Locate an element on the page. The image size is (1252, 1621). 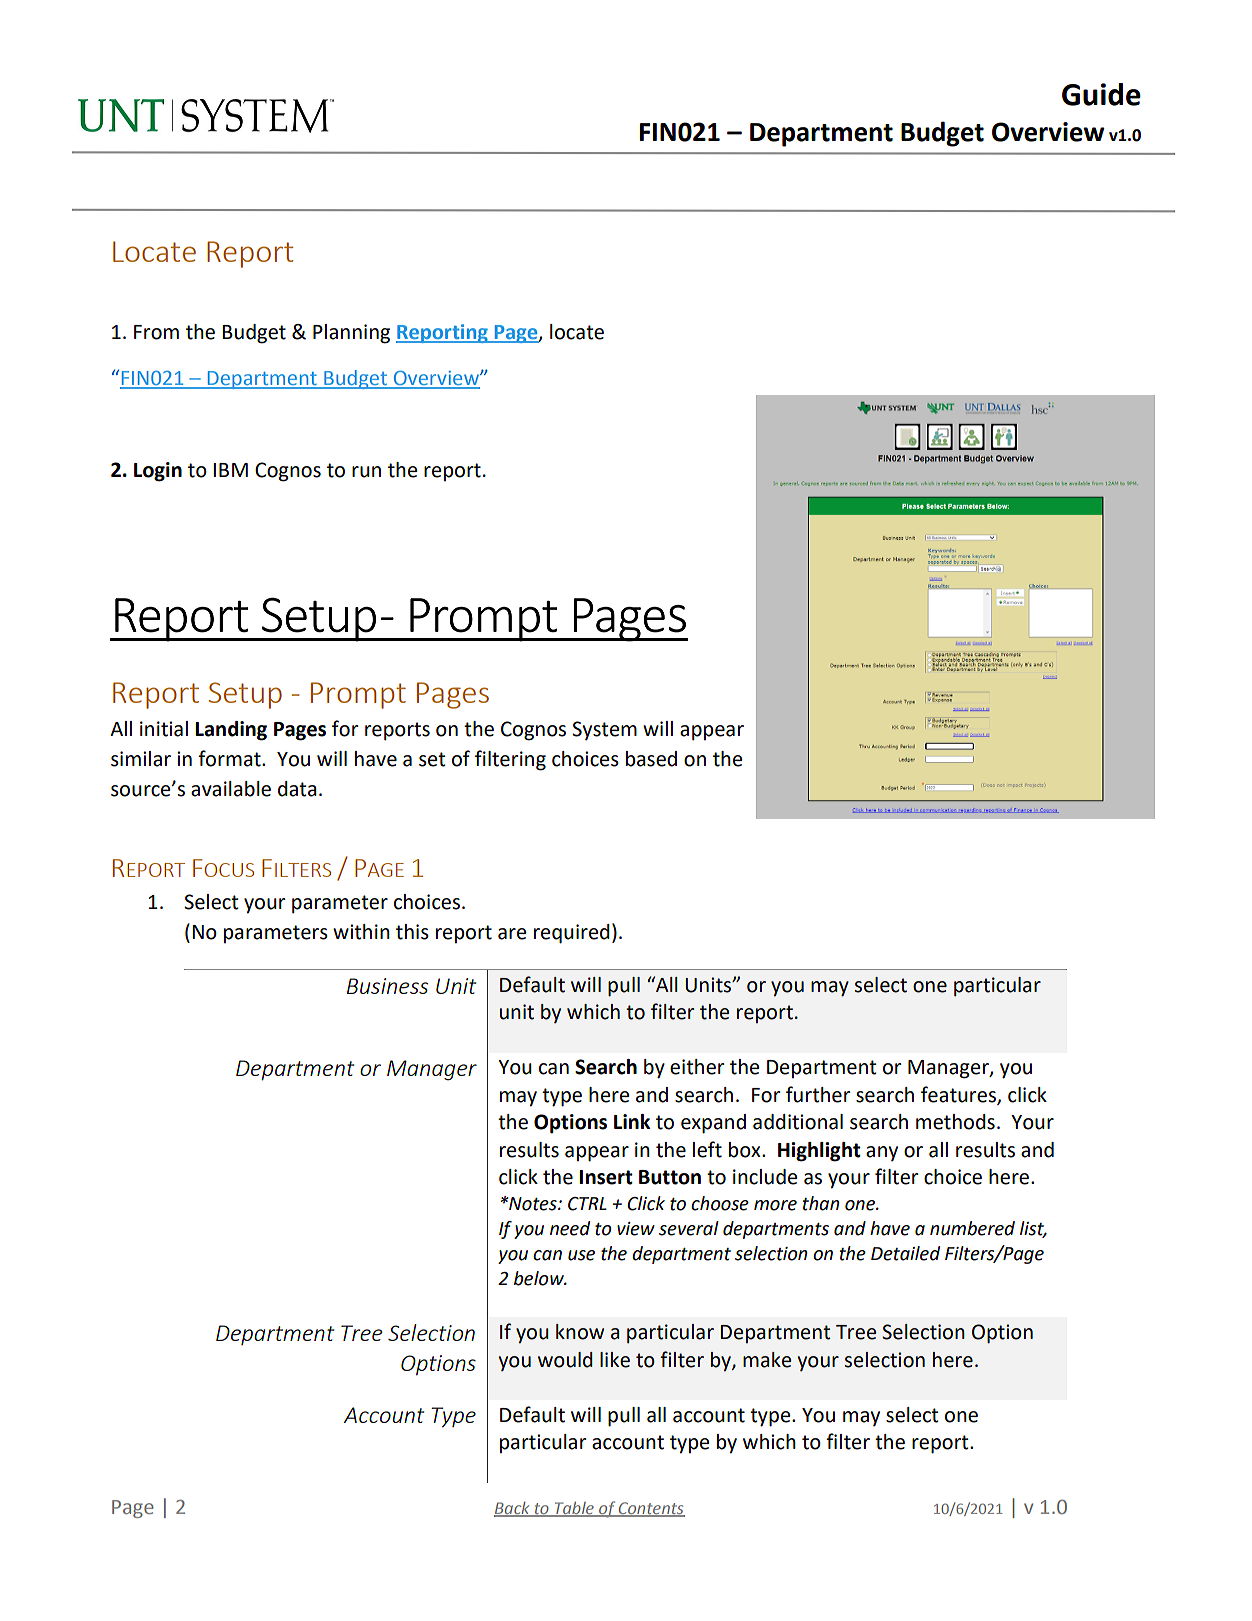
make is located at coordinates (767, 1360).
